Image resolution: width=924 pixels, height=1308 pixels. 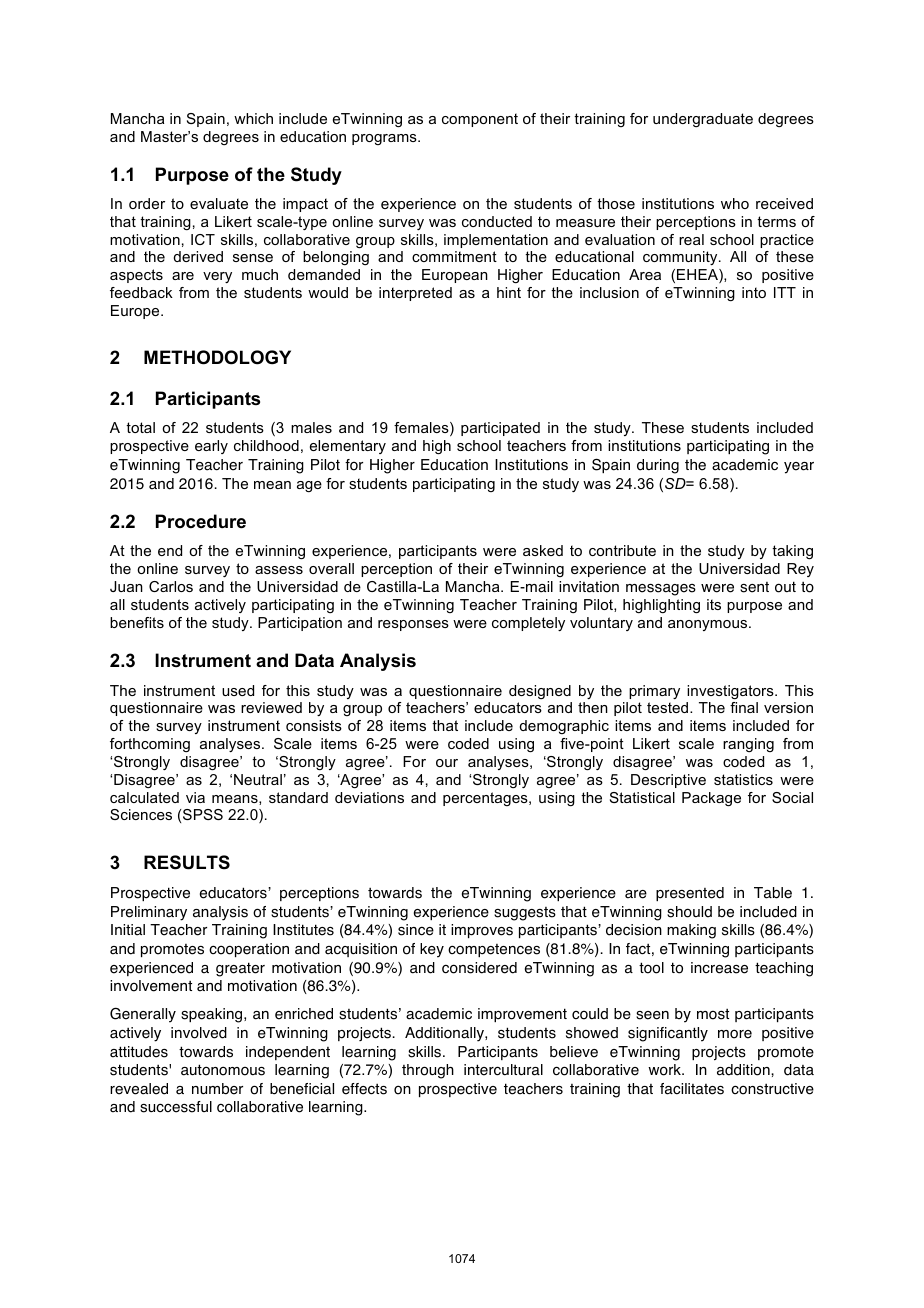 I want to click on facilitates, so click(x=692, y=1089).
